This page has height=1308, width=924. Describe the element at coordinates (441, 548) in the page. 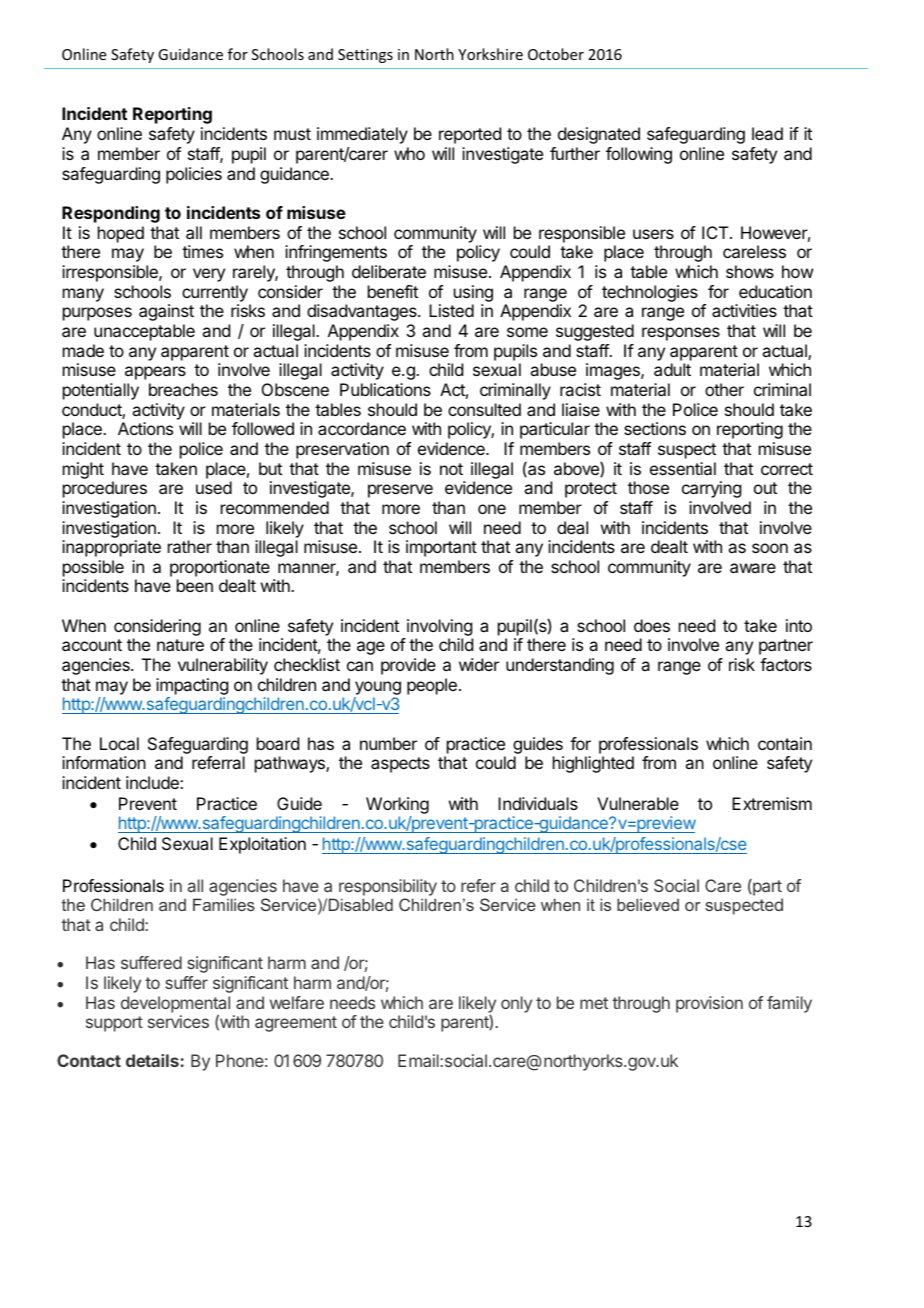

I see `important` at that location.
